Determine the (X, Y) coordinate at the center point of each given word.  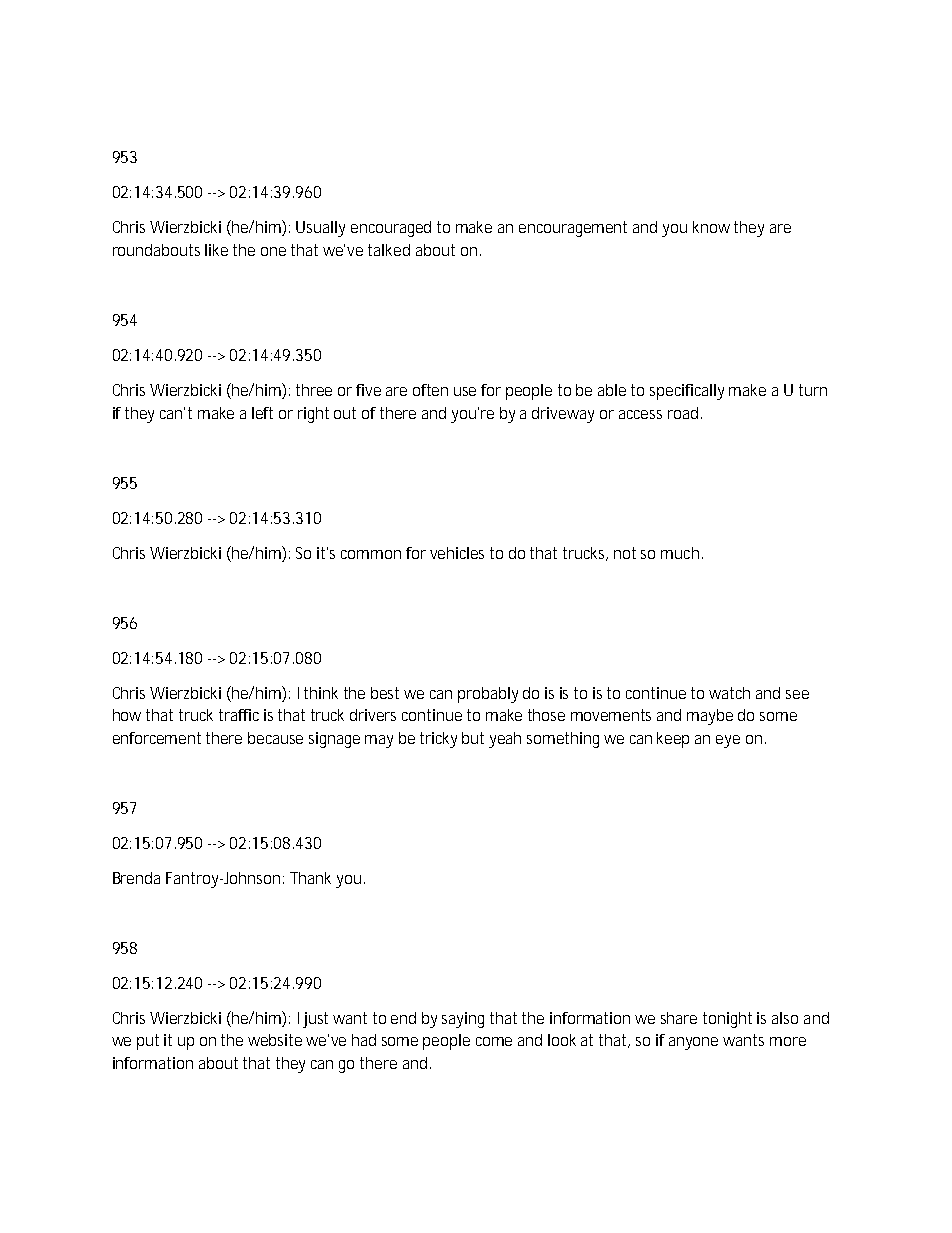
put (148, 1042)
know (714, 227)
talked (389, 250)
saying (463, 1020)
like (216, 250)
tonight (727, 1020)
